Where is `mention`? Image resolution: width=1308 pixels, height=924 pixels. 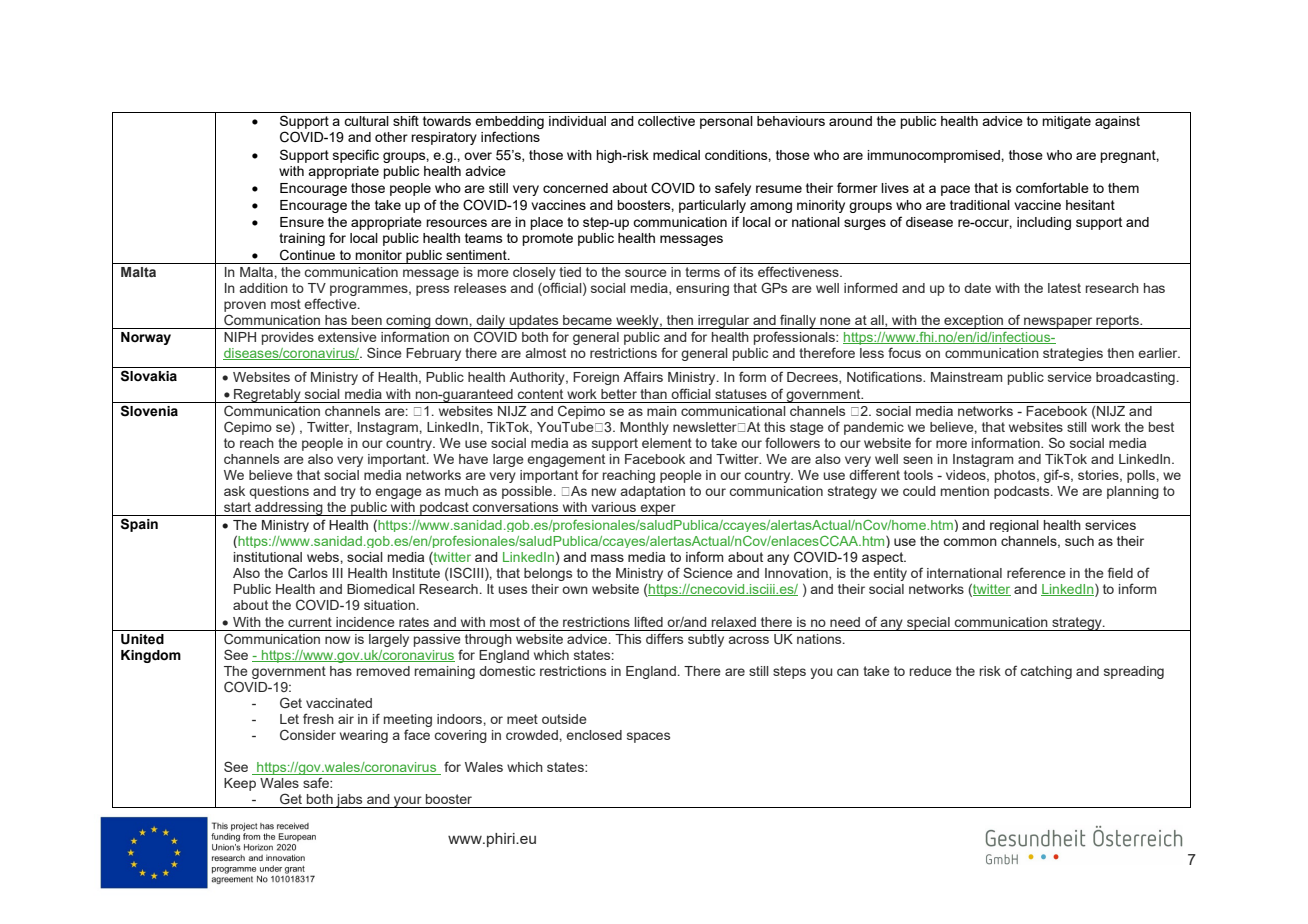
mention is located at coordinates (965, 491).
